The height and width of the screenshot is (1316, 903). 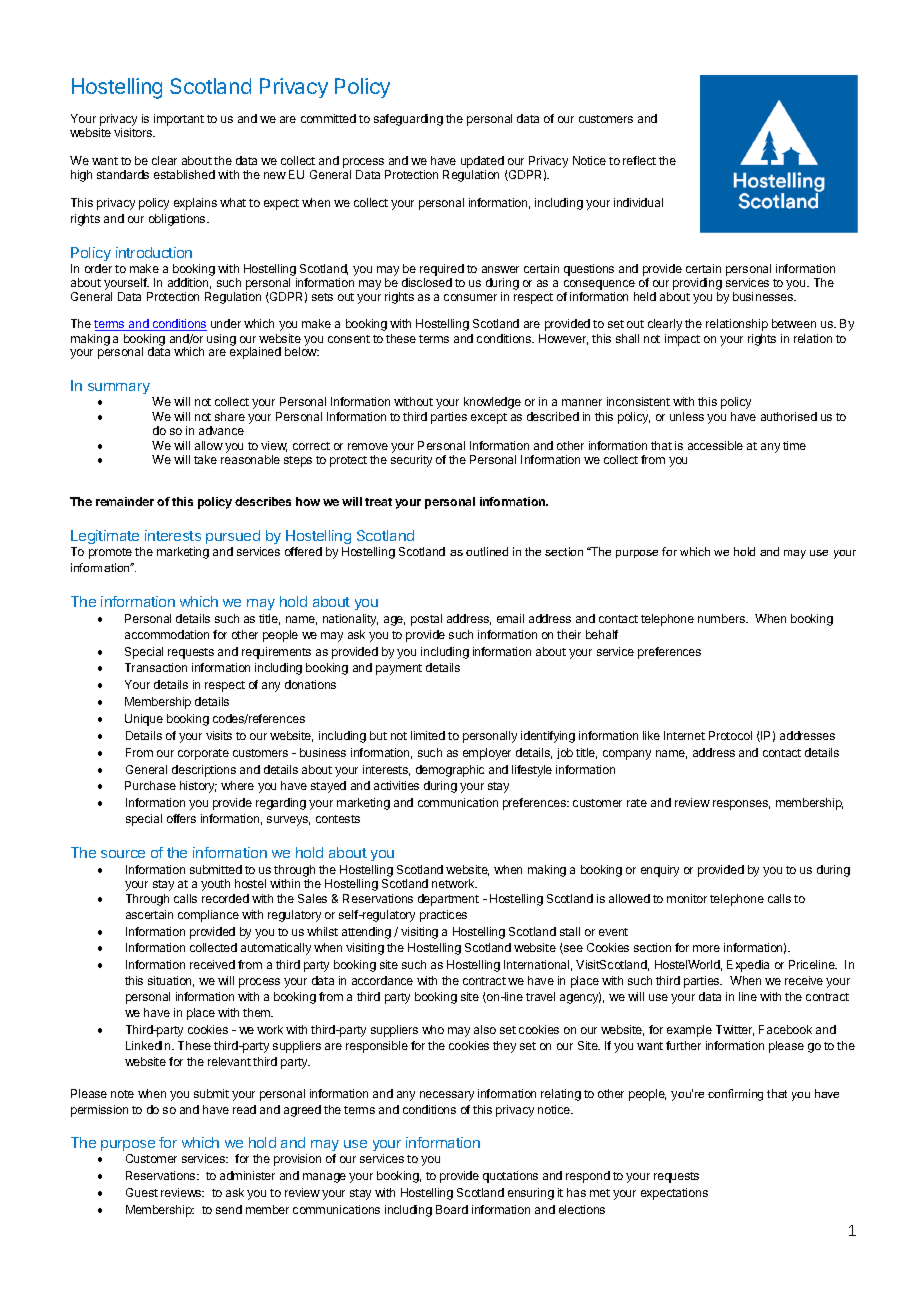 What do you see at coordinates (142, 1192) in the screenshot?
I see `Guest` at bounding box center [142, 1192].
